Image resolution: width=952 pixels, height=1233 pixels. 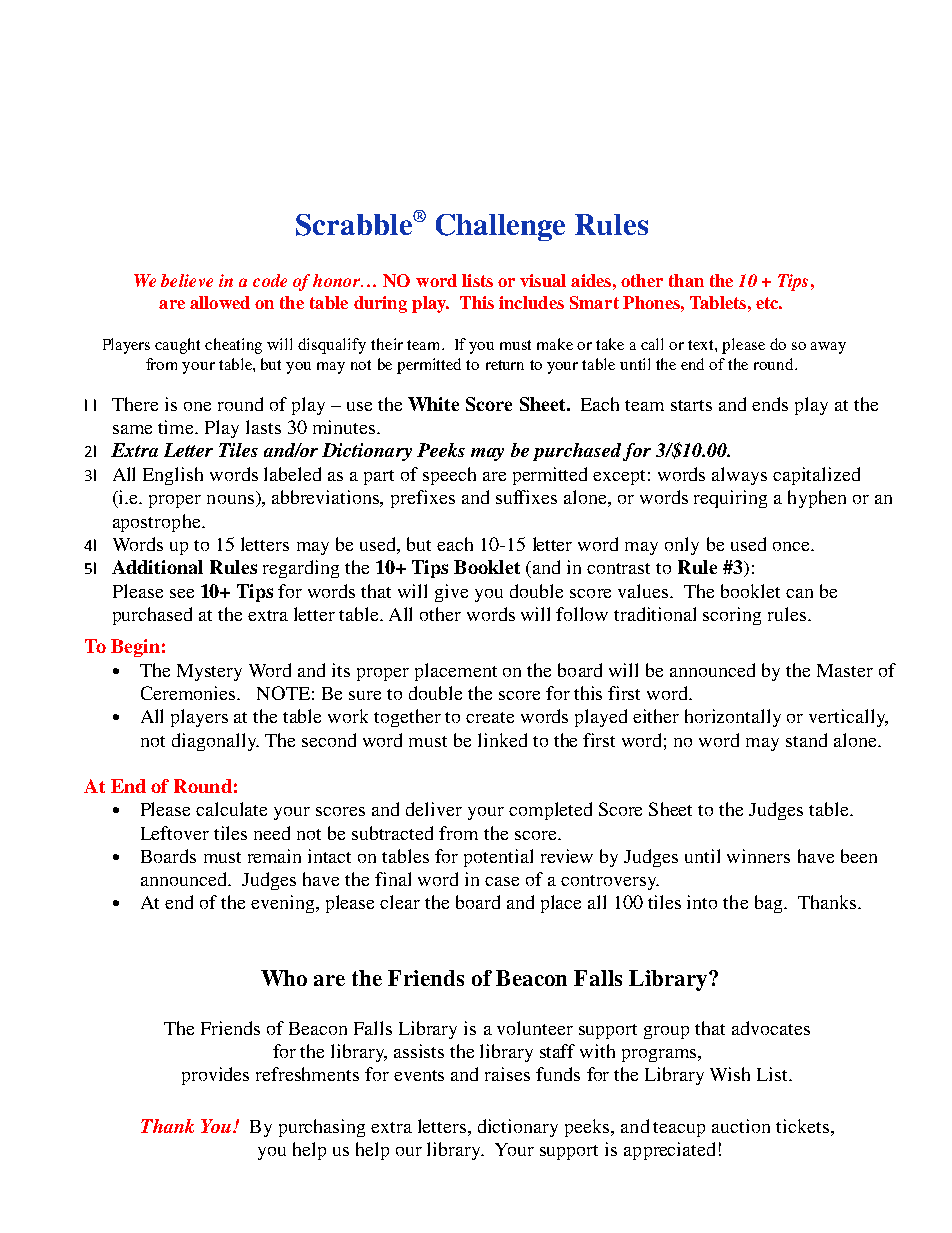 What do you see at coordinates (232, 501) in the screenshot?
I see `nouns` at bounding box center [232, 501].
